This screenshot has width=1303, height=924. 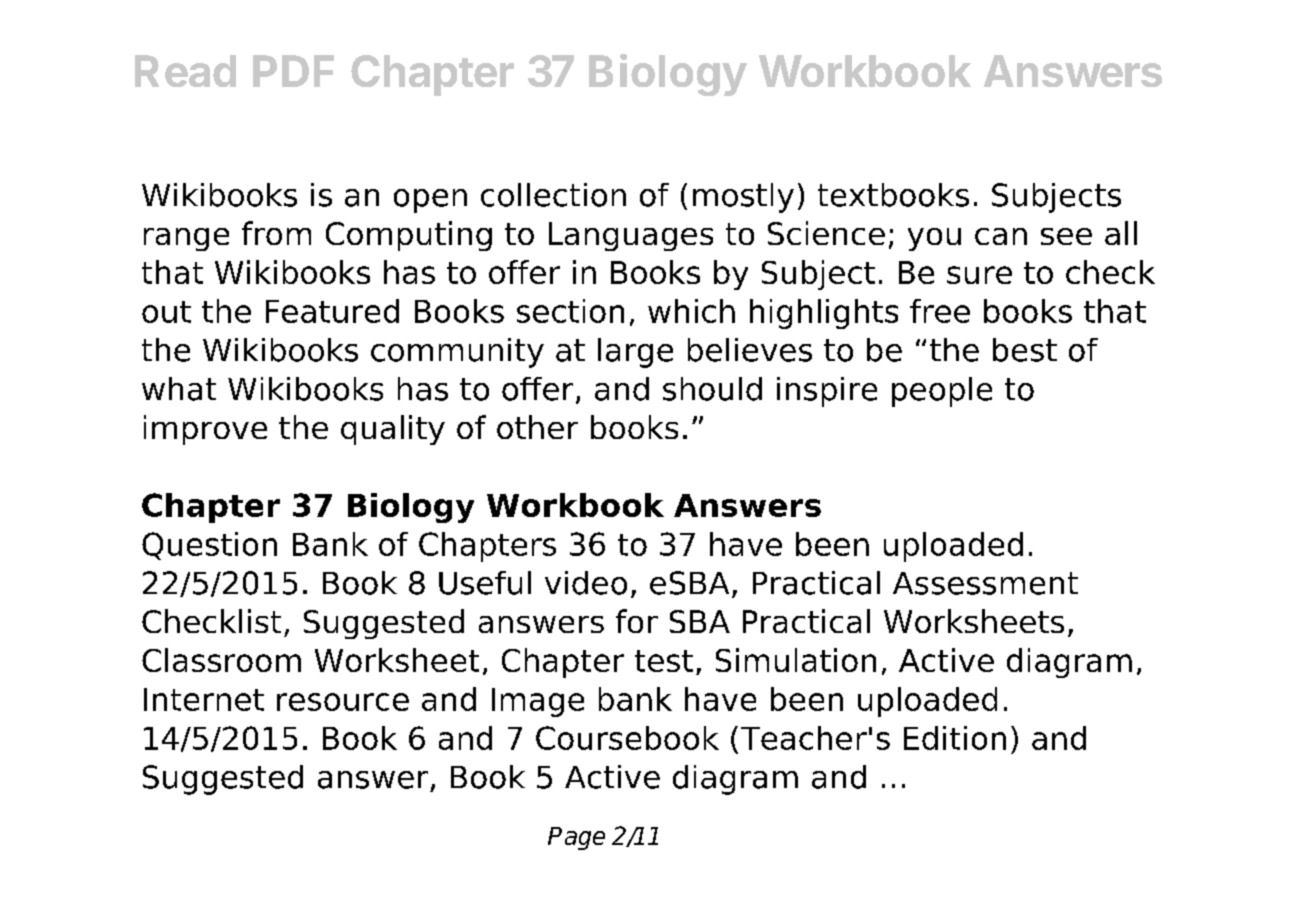 I want to click on resource, so click(x=343, y=702).
